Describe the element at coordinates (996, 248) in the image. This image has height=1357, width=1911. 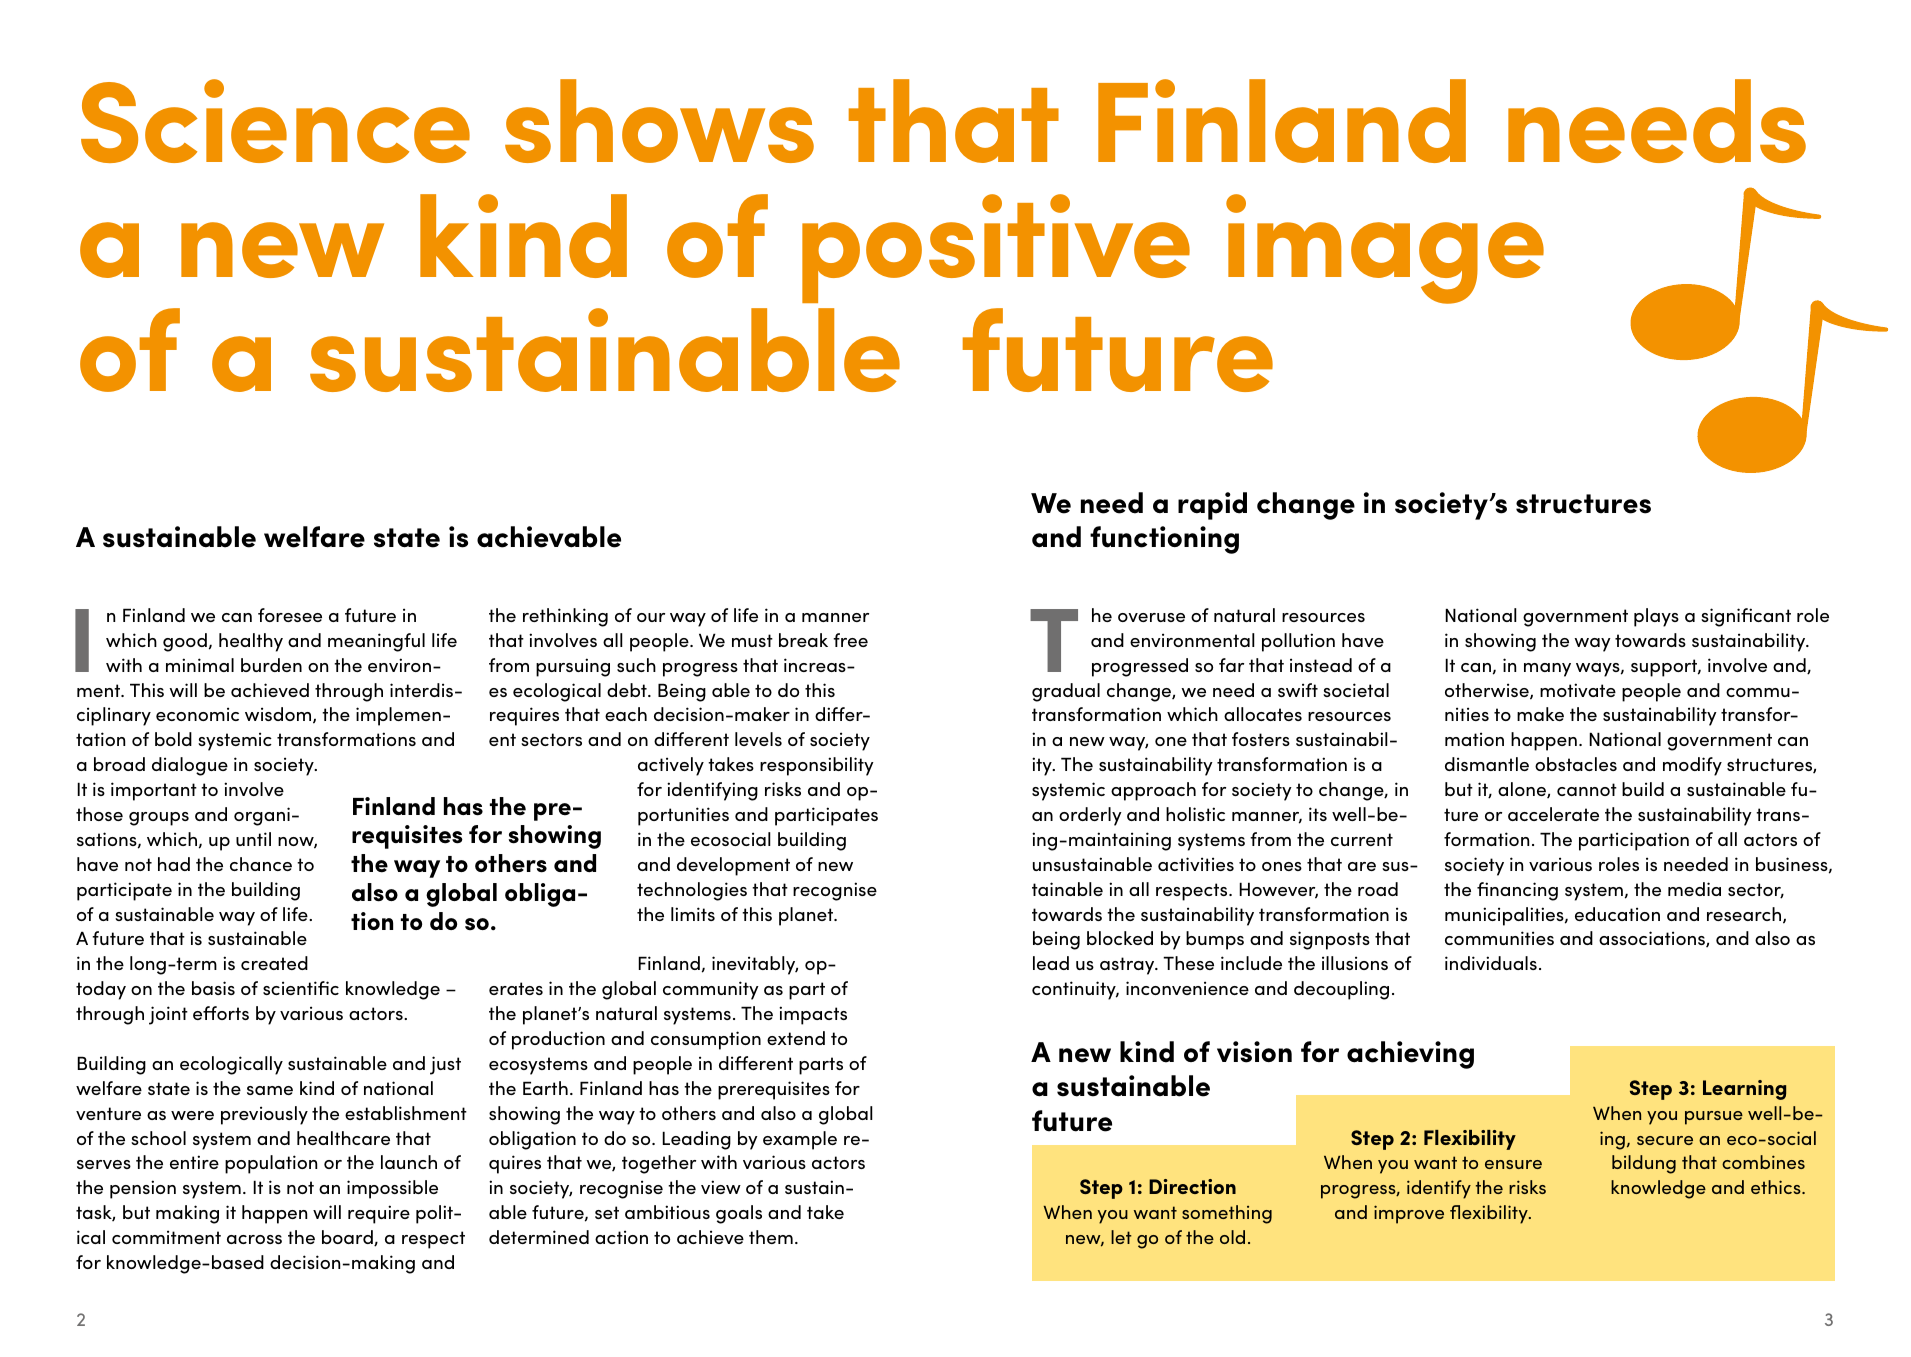
I see `positive` at that location.
